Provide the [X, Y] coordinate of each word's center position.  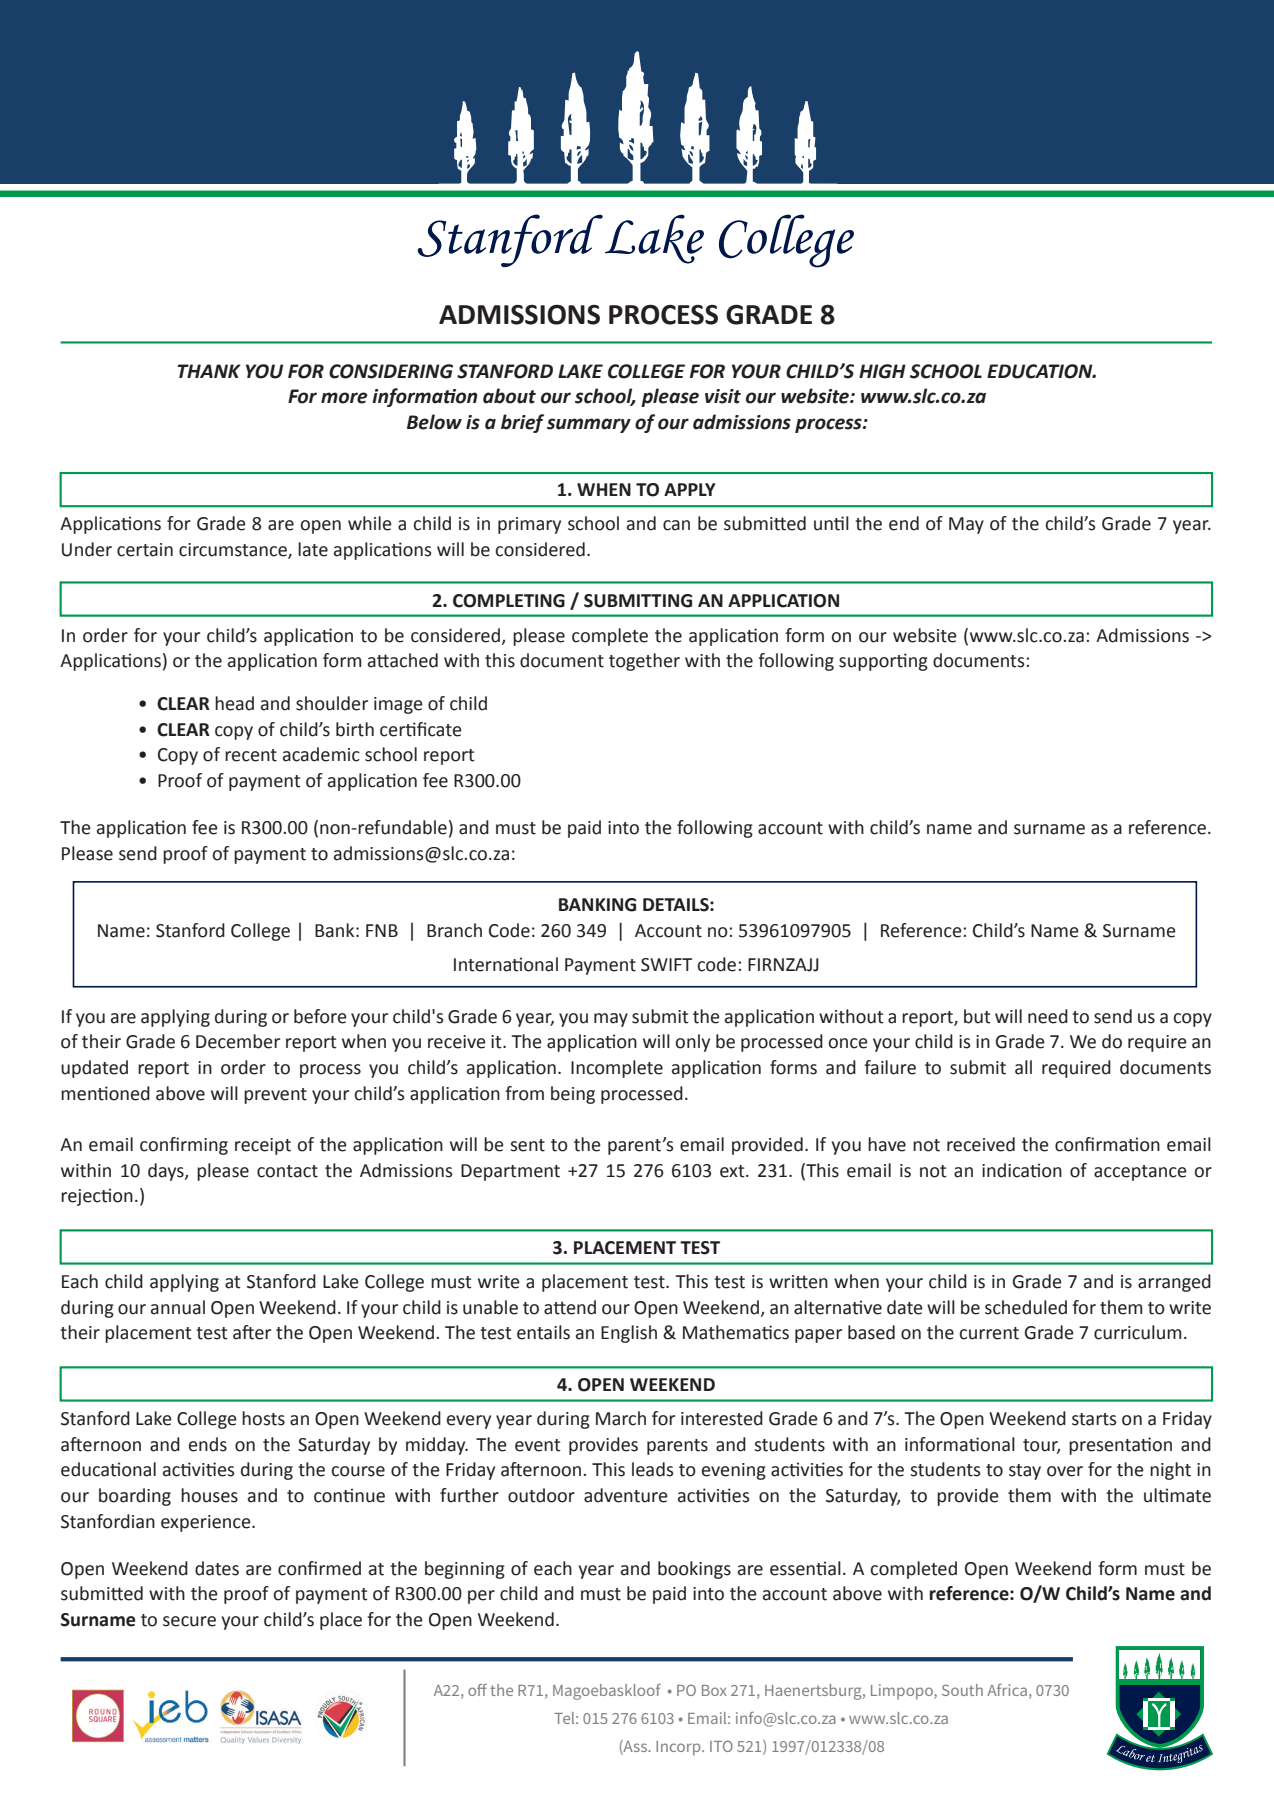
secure [189, 1621]
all [1023, 1067]
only [693, 1043]
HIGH [882, 371]
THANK [209, 371]
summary [589, 425]
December [238, 1041]
